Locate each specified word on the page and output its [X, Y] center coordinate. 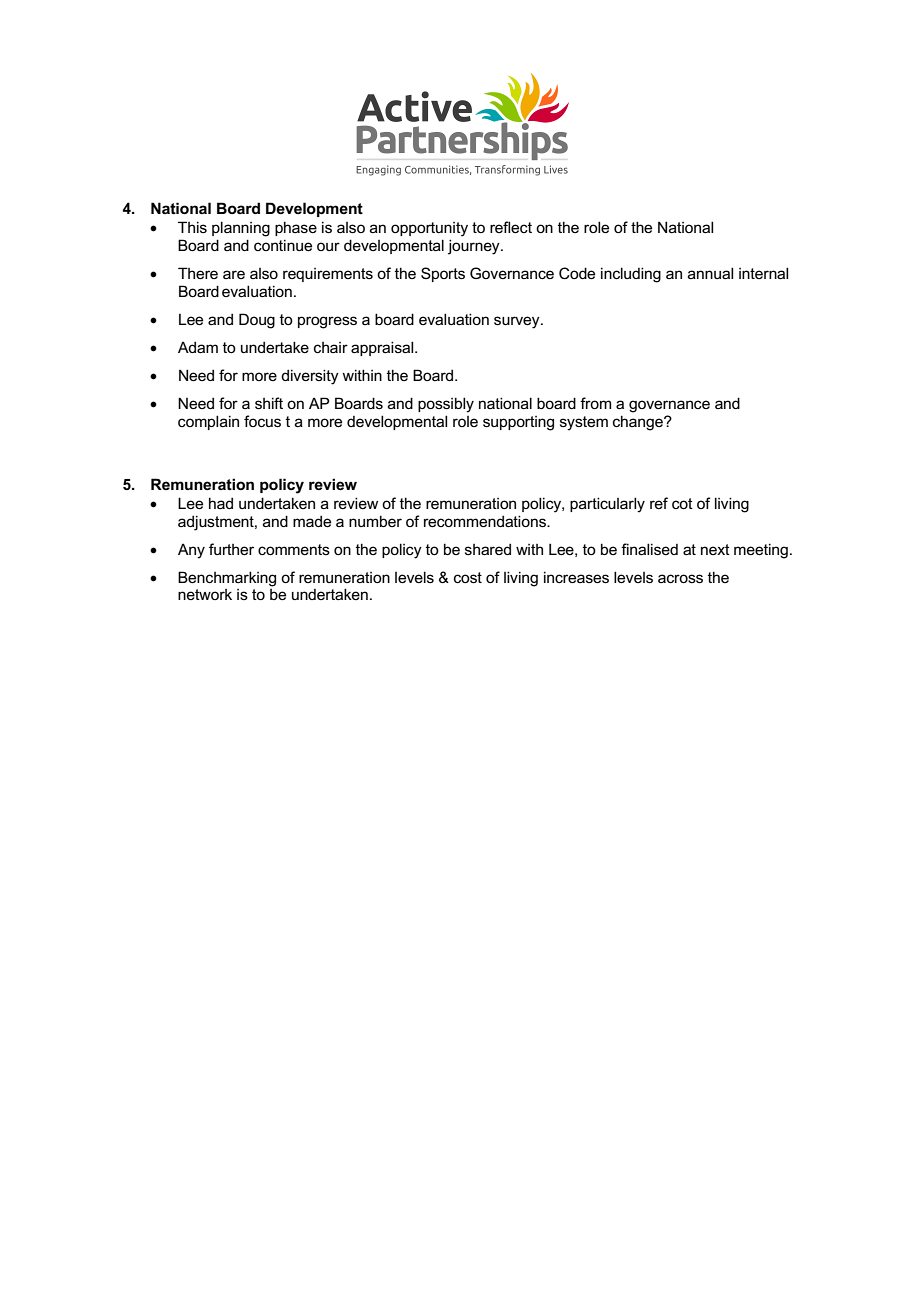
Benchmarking [227, 579]
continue [283, 245]
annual [710, 273]
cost [468, 577]
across [680, 578]
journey [475, 247]
